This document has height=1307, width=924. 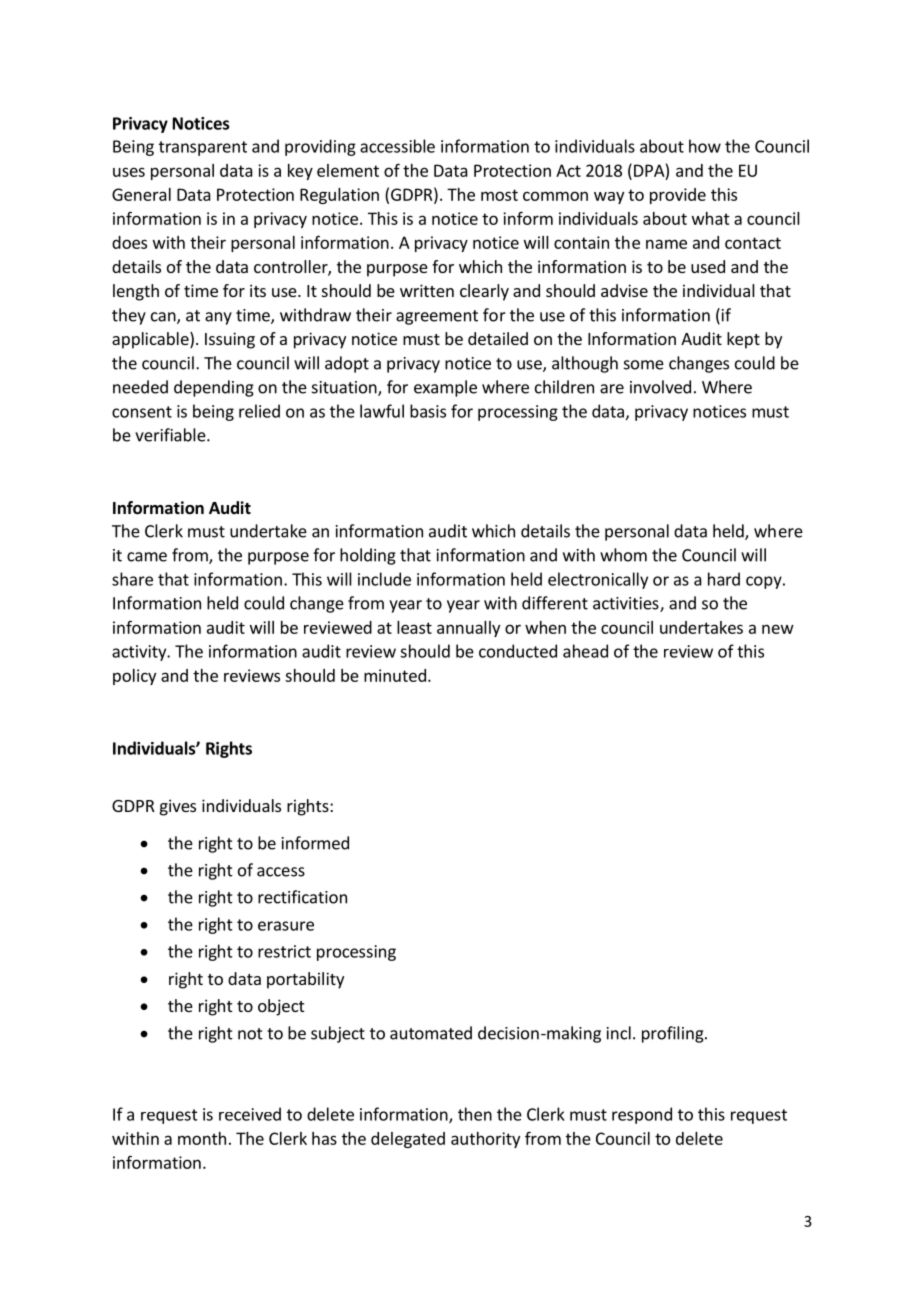 What do you see at coordinates (475, 1114) in the document?
I see `then` at bounding box center [475, 1114].
